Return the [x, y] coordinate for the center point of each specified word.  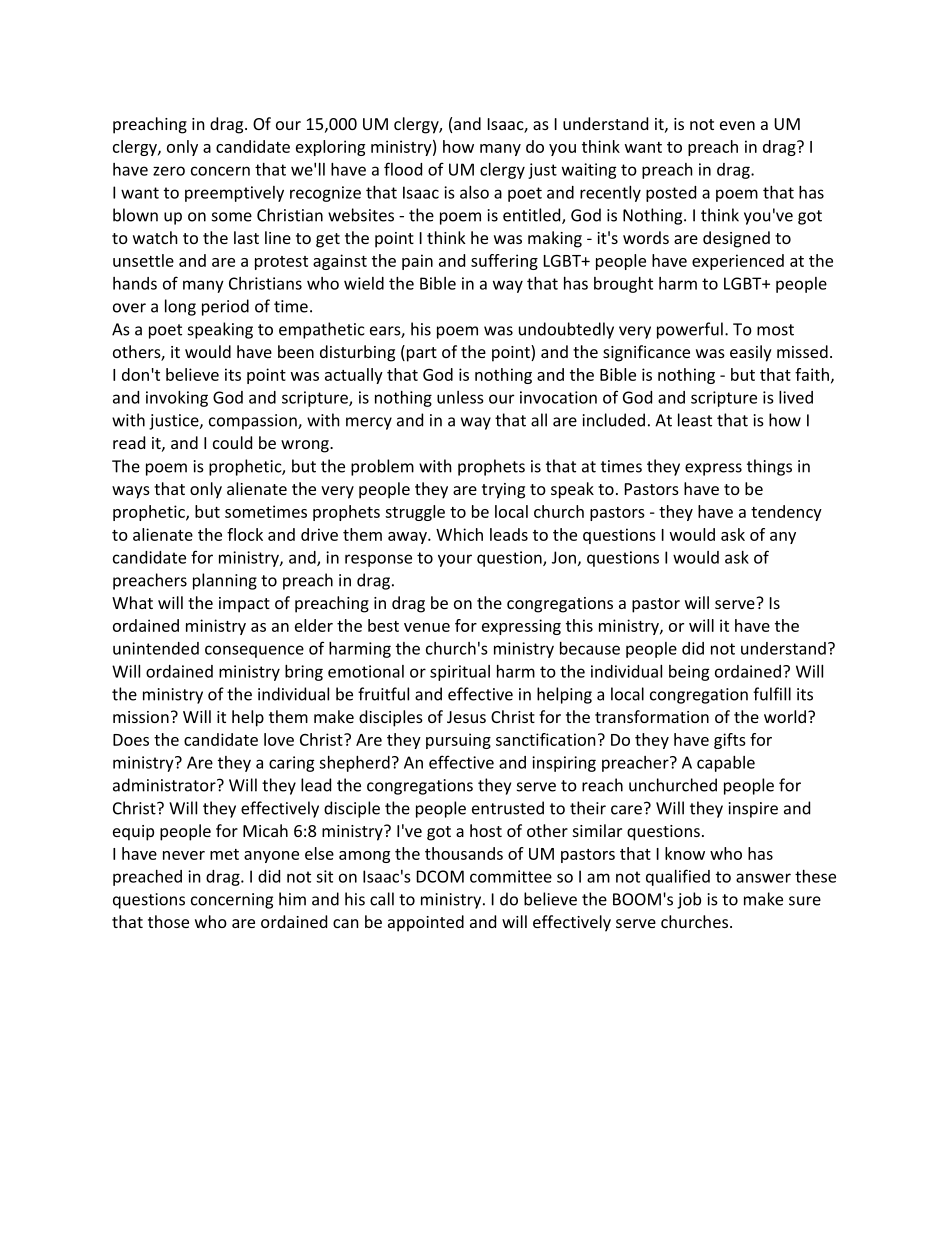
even [737, 125]
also [474, 192]
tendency [786, 513]
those [168, 921]
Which [459, 534]
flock [245, 534]
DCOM [440, 876]
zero [169, 171]
